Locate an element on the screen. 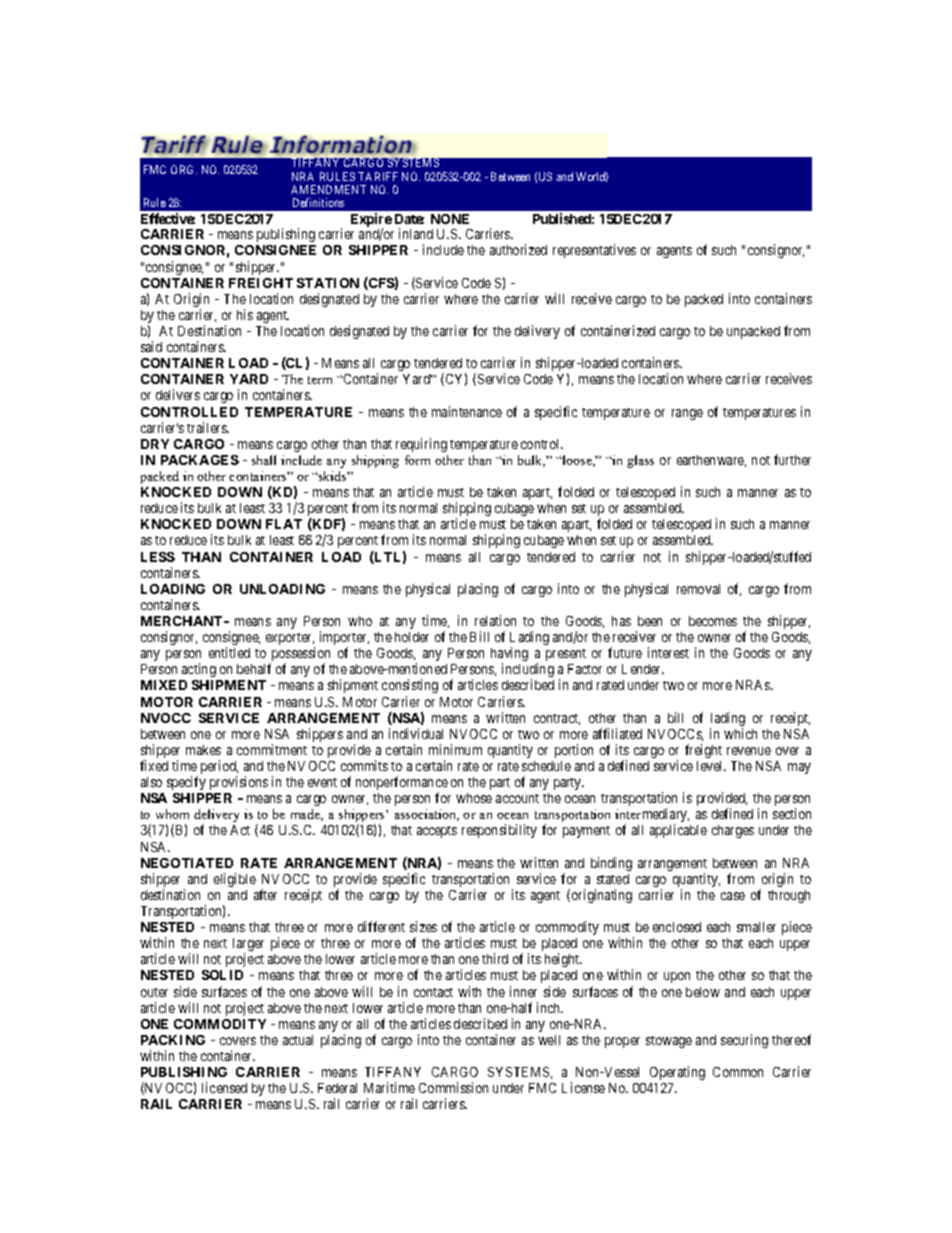 The height and width of the screenshot is (1233, 952). whose is located at coordinates (474, 798).
